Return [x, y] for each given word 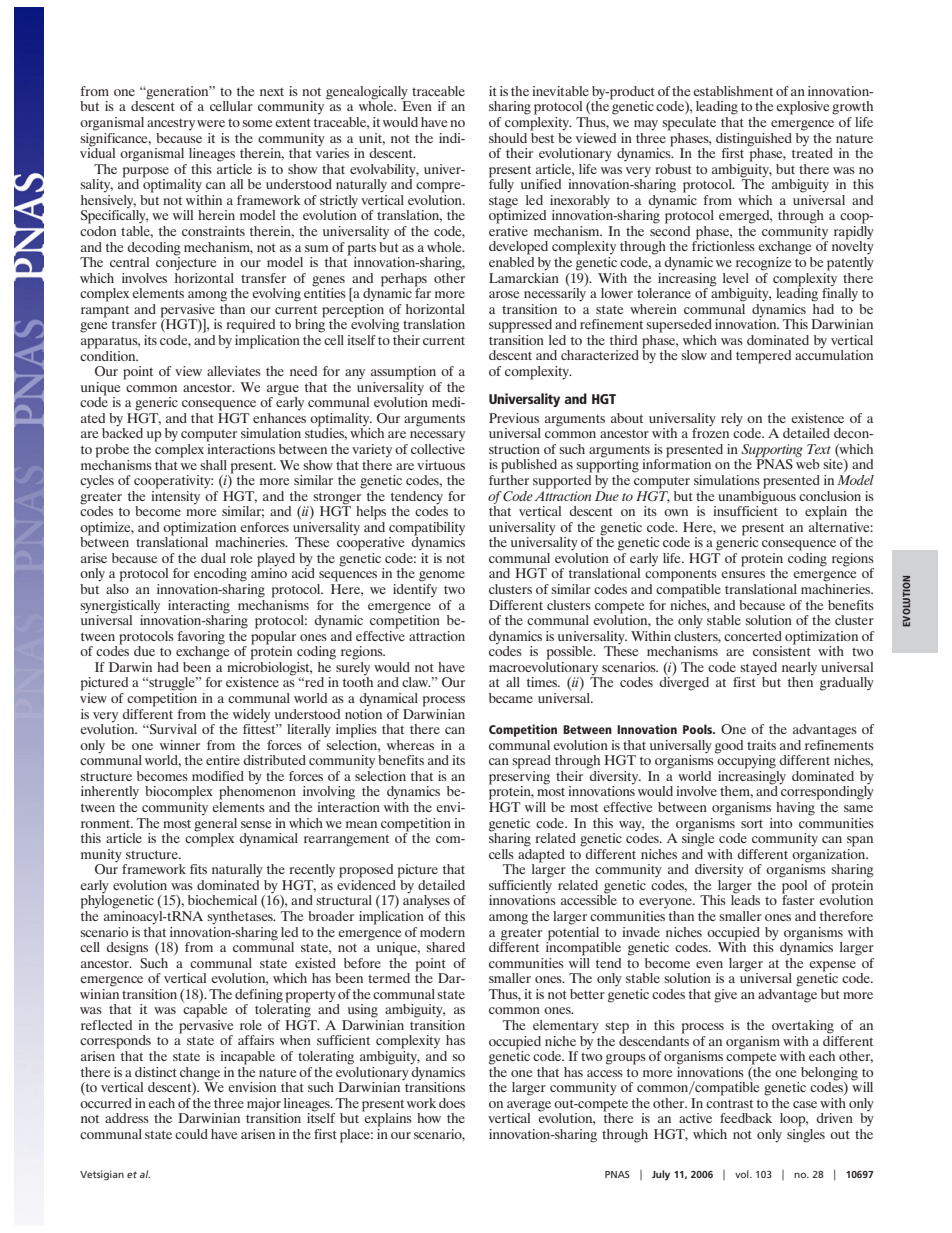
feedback [746, 1118]
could [191, 1134]
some [257, 123]
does [452, 1103]
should [508, 138]
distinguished [754, 140]
